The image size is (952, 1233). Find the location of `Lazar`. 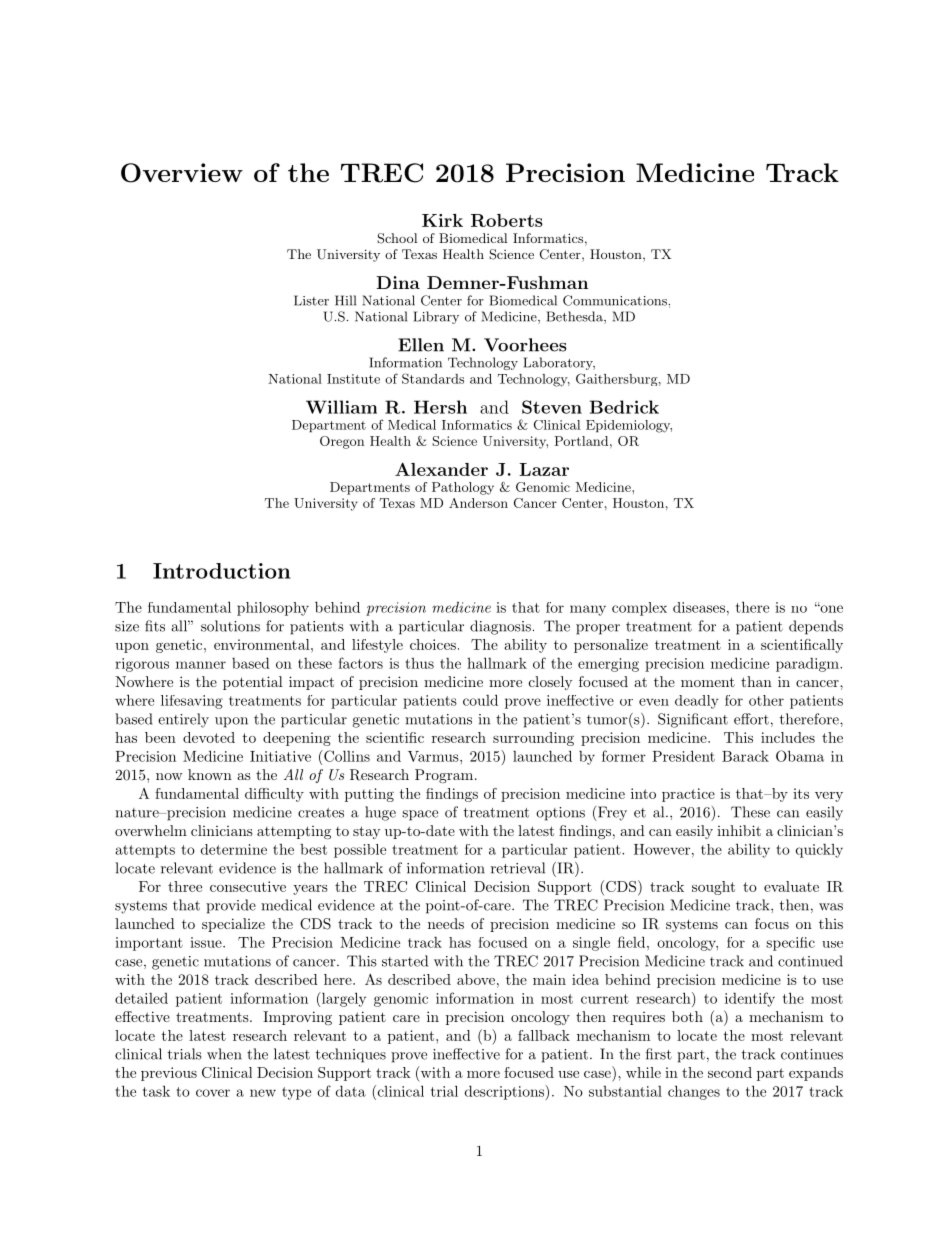

Lazar is located at coordinates (544, 469).
